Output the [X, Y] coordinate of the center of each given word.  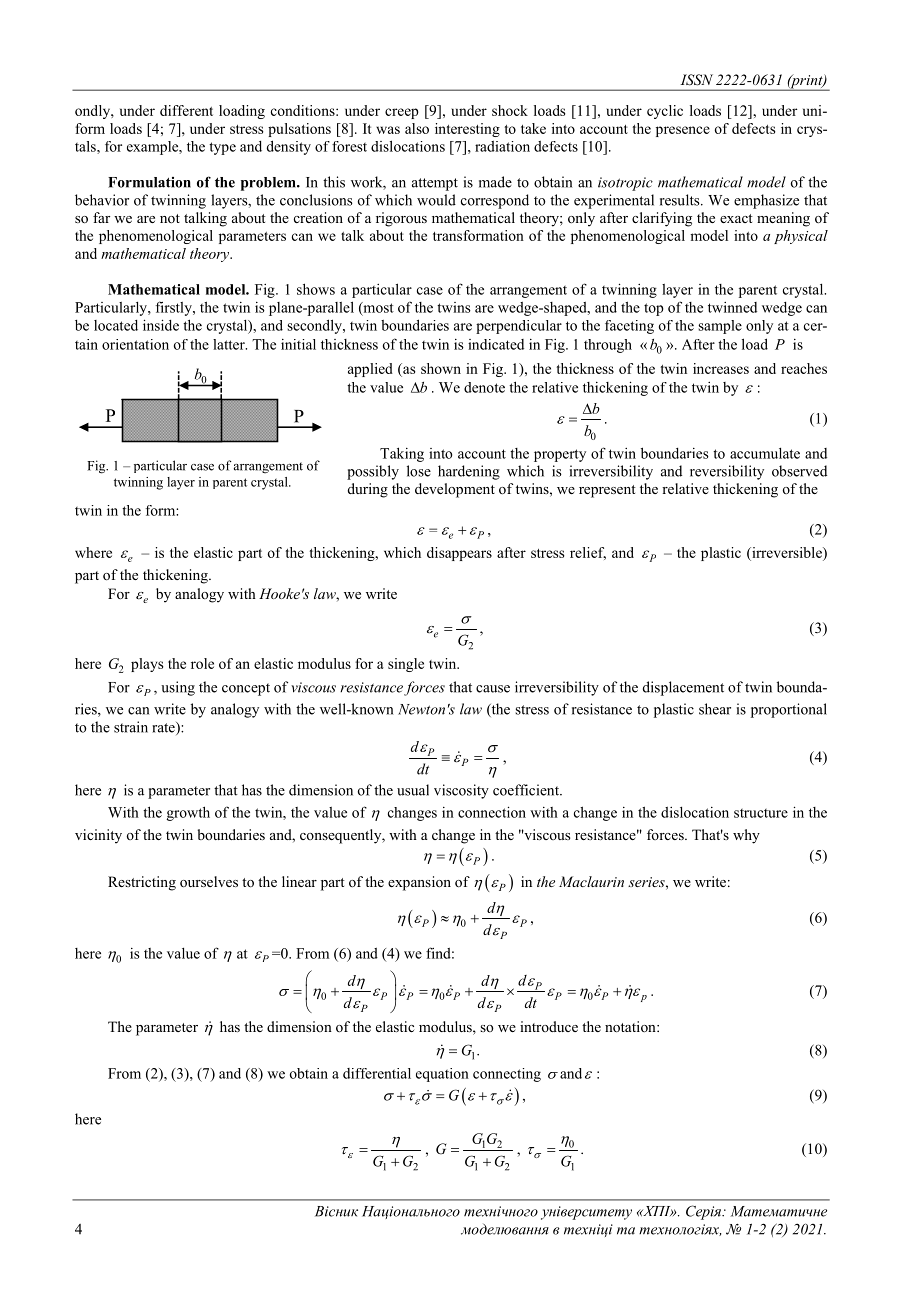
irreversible [787, 552]
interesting [467, 130]
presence [683, 131]
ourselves [209, 882]
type [222, 148]
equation [442, 1075]
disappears [459, 554]
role [202, 663]
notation [631, 1027]
